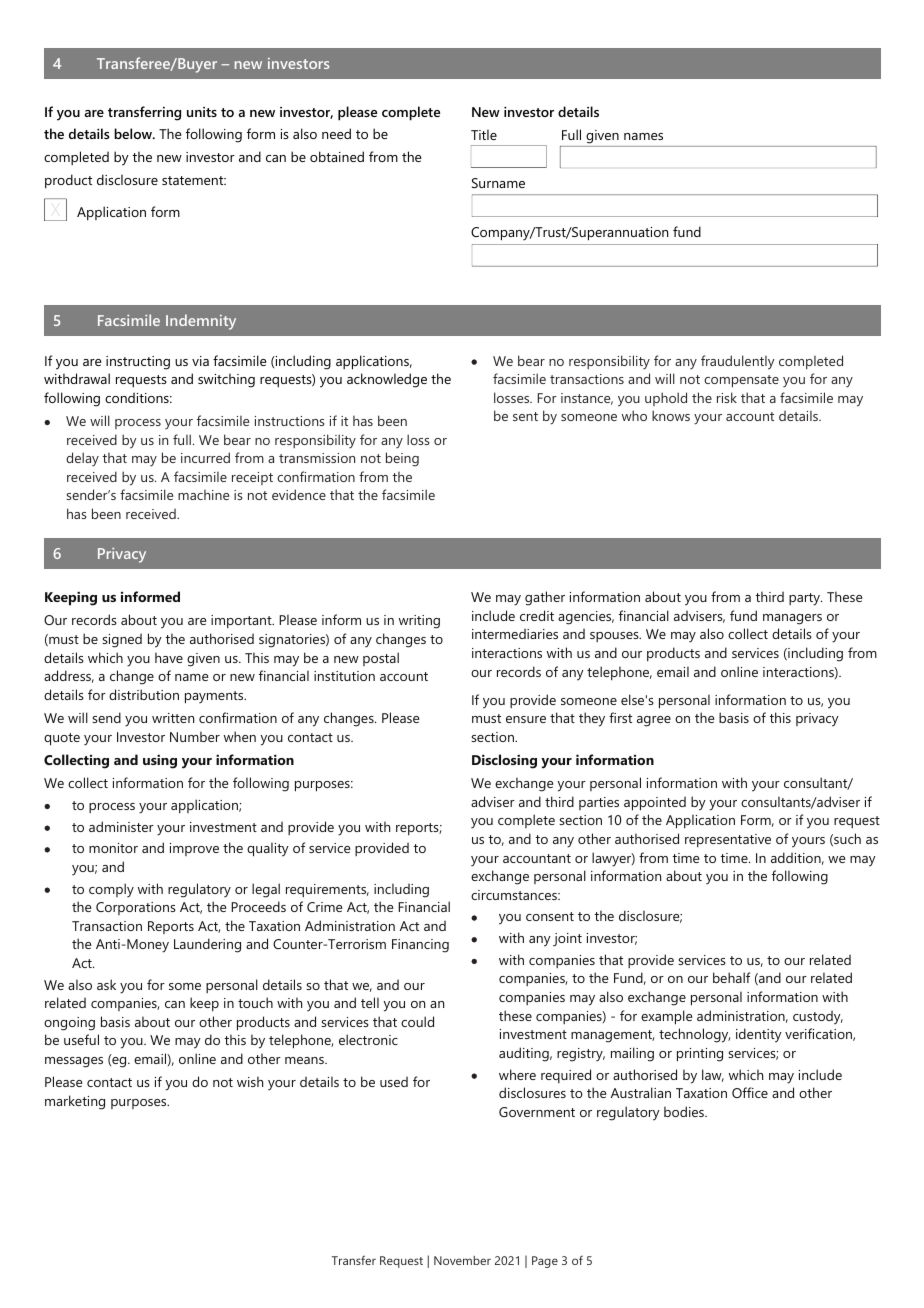  What do you see at coordinates (484, 134) in the screenshot?
I see `Title` at bounding box center [484, 134].
